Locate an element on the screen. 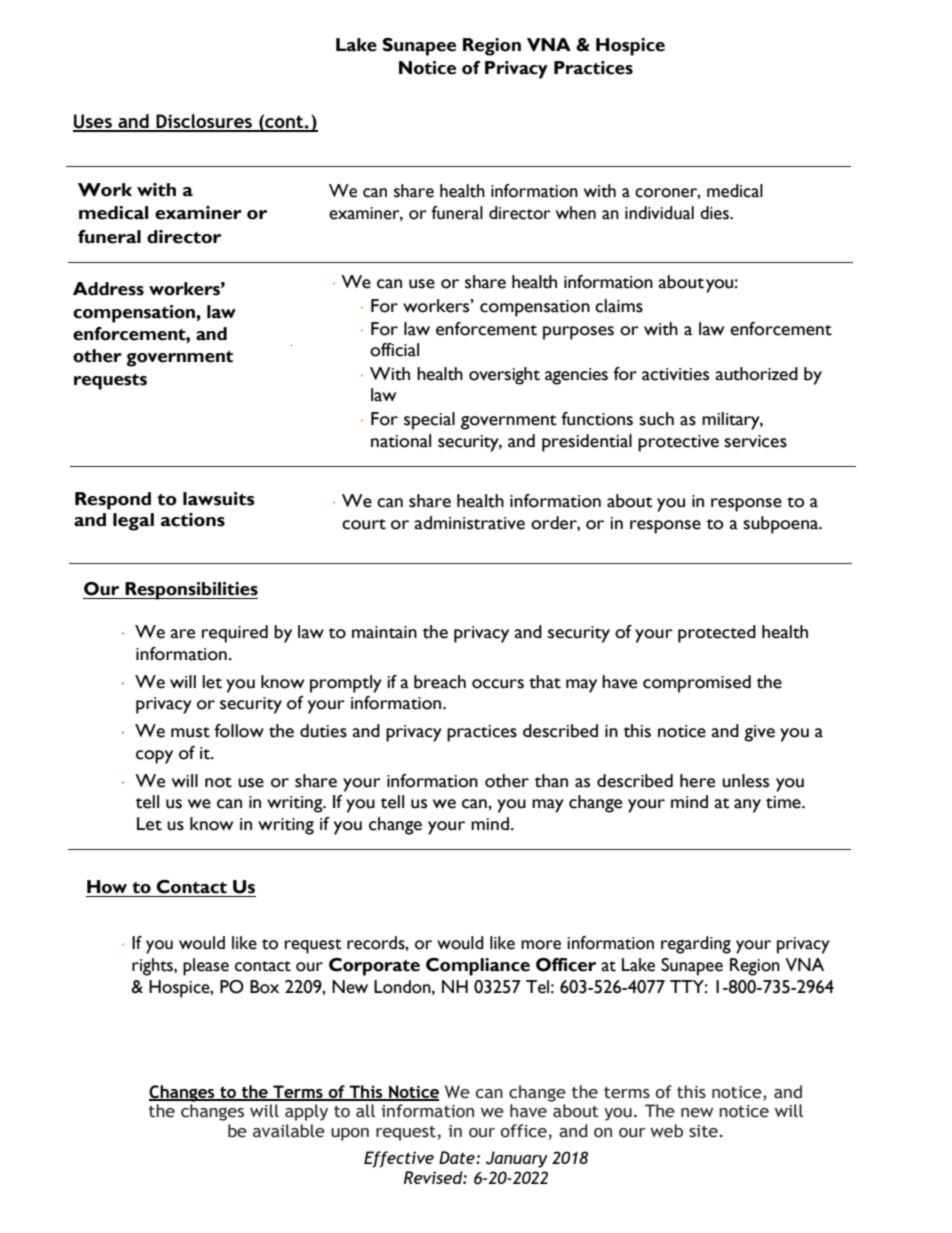 This screenshot has width=952, height=1233. Date is located at coordinates (458, 1157).
